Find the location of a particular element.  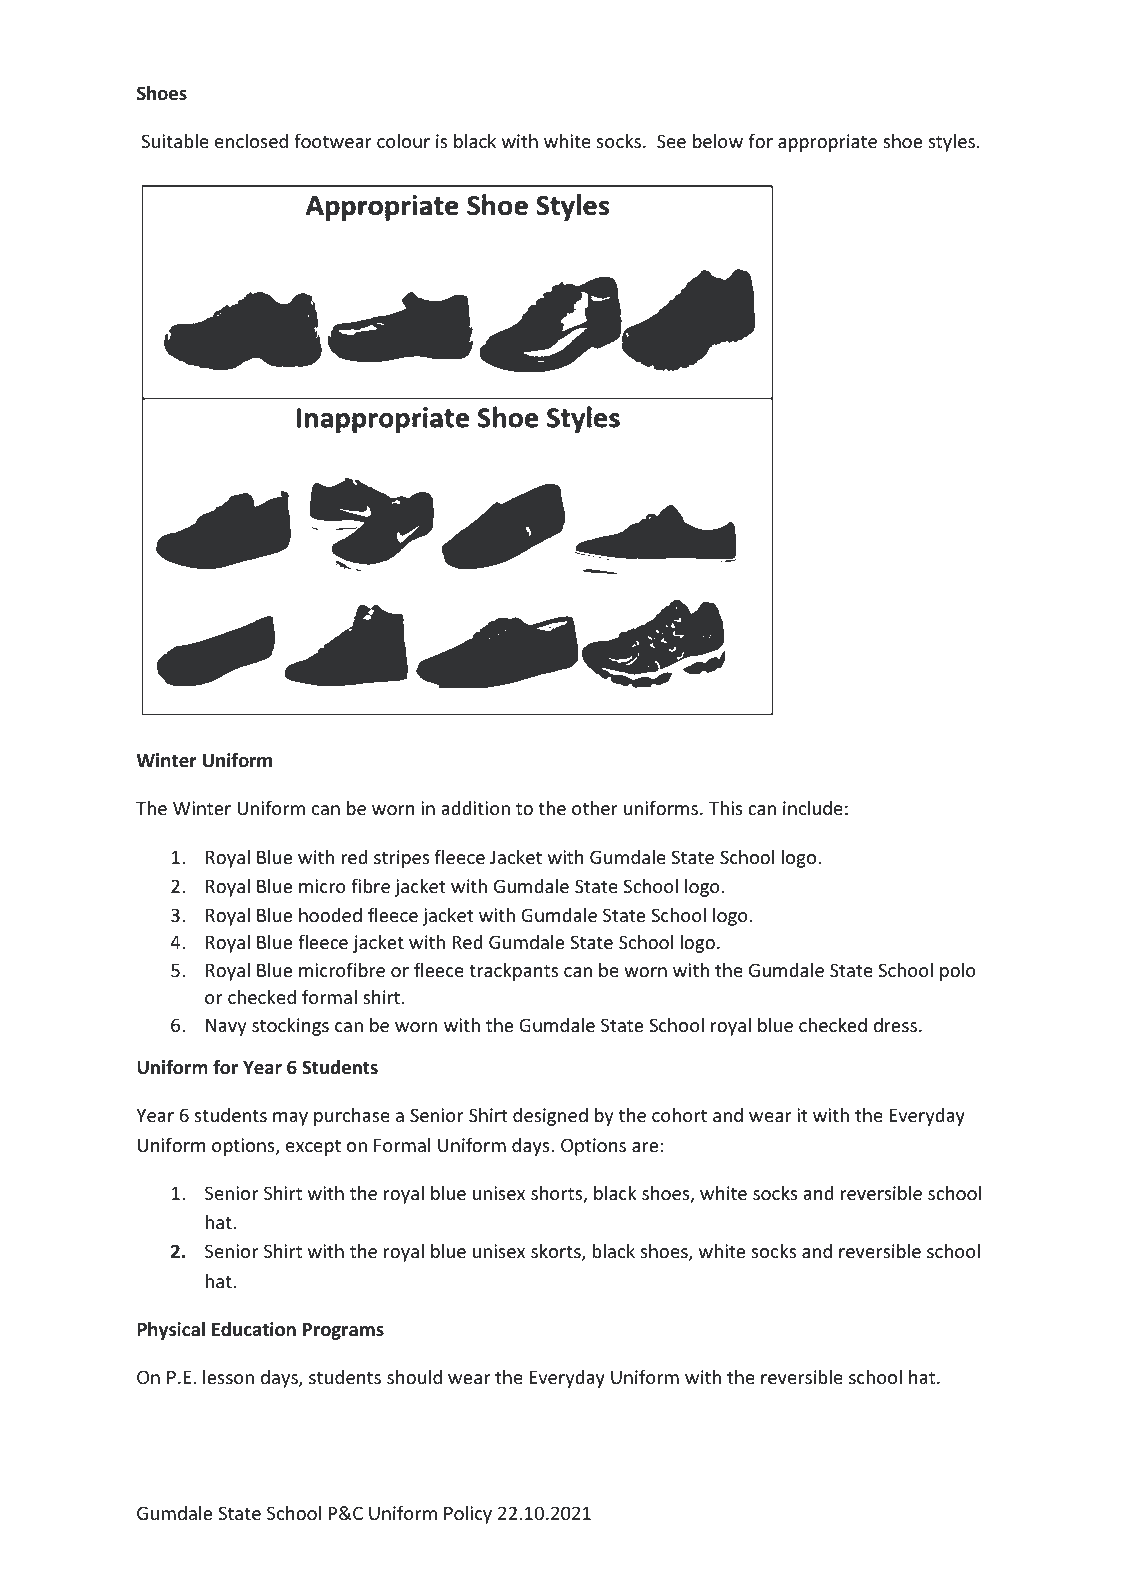

include is located at coordinates (813, 808).
